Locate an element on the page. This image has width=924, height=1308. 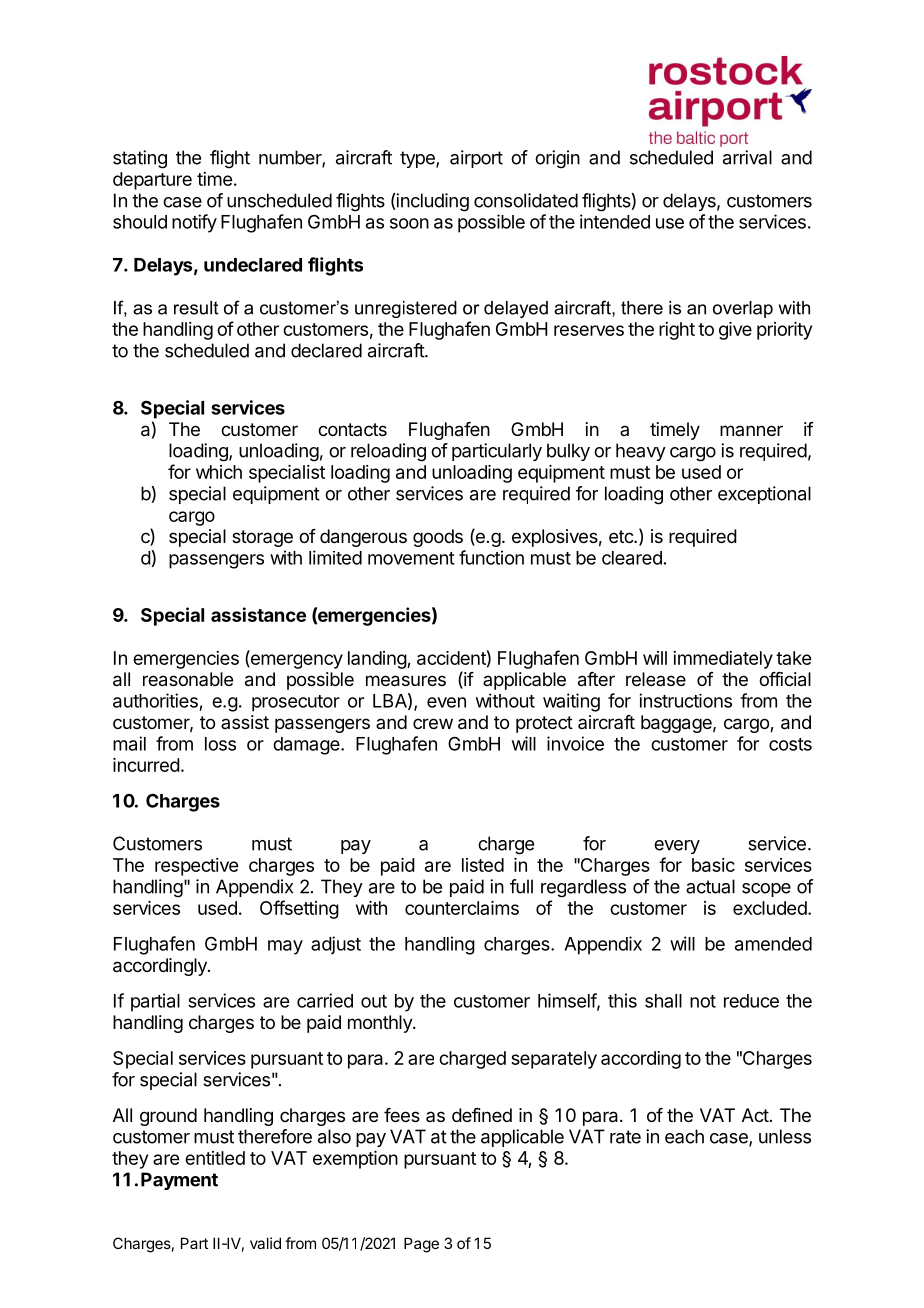
airport is located at coordinates (476, 159).
